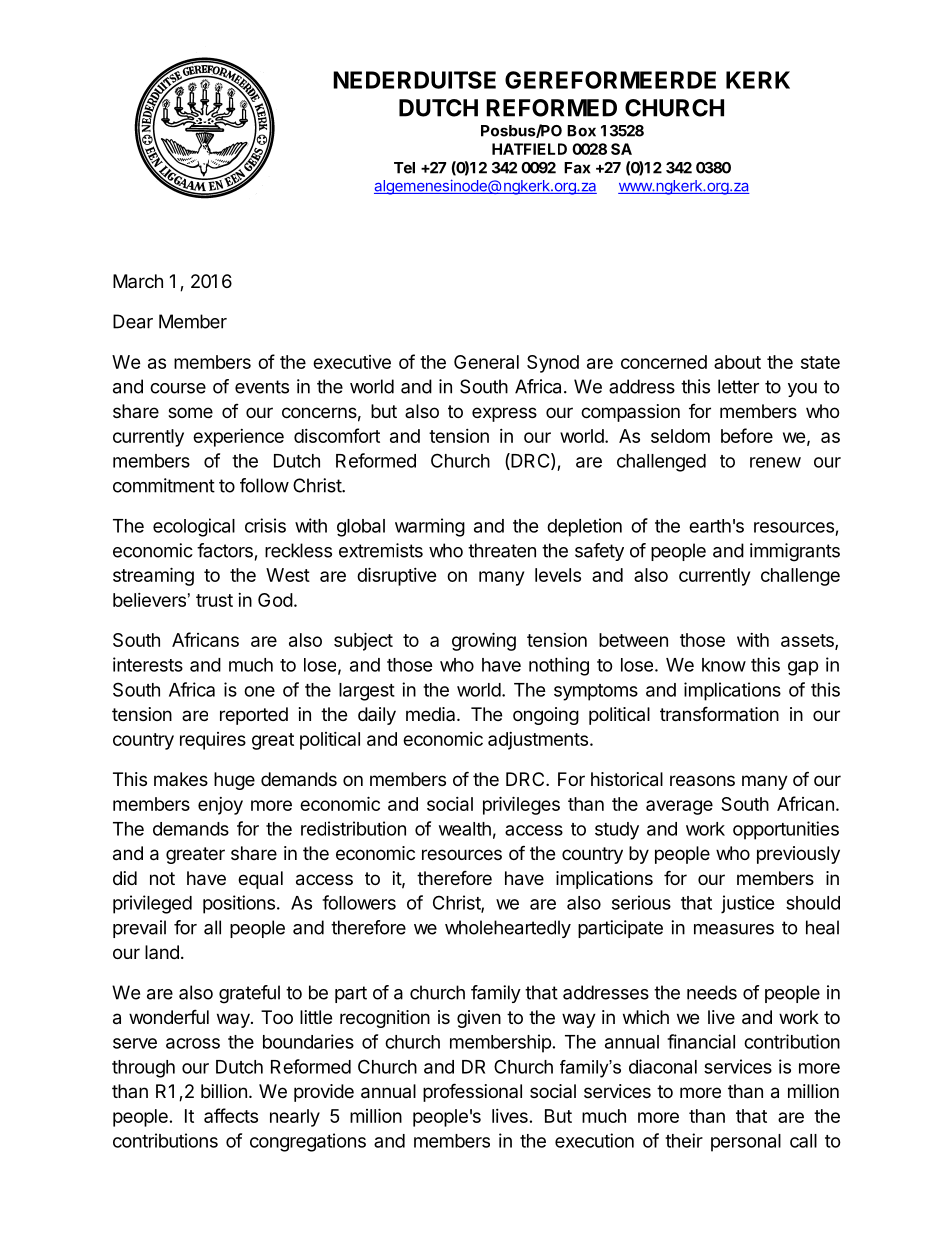  I want to click on affects, so click(231, 1115).
